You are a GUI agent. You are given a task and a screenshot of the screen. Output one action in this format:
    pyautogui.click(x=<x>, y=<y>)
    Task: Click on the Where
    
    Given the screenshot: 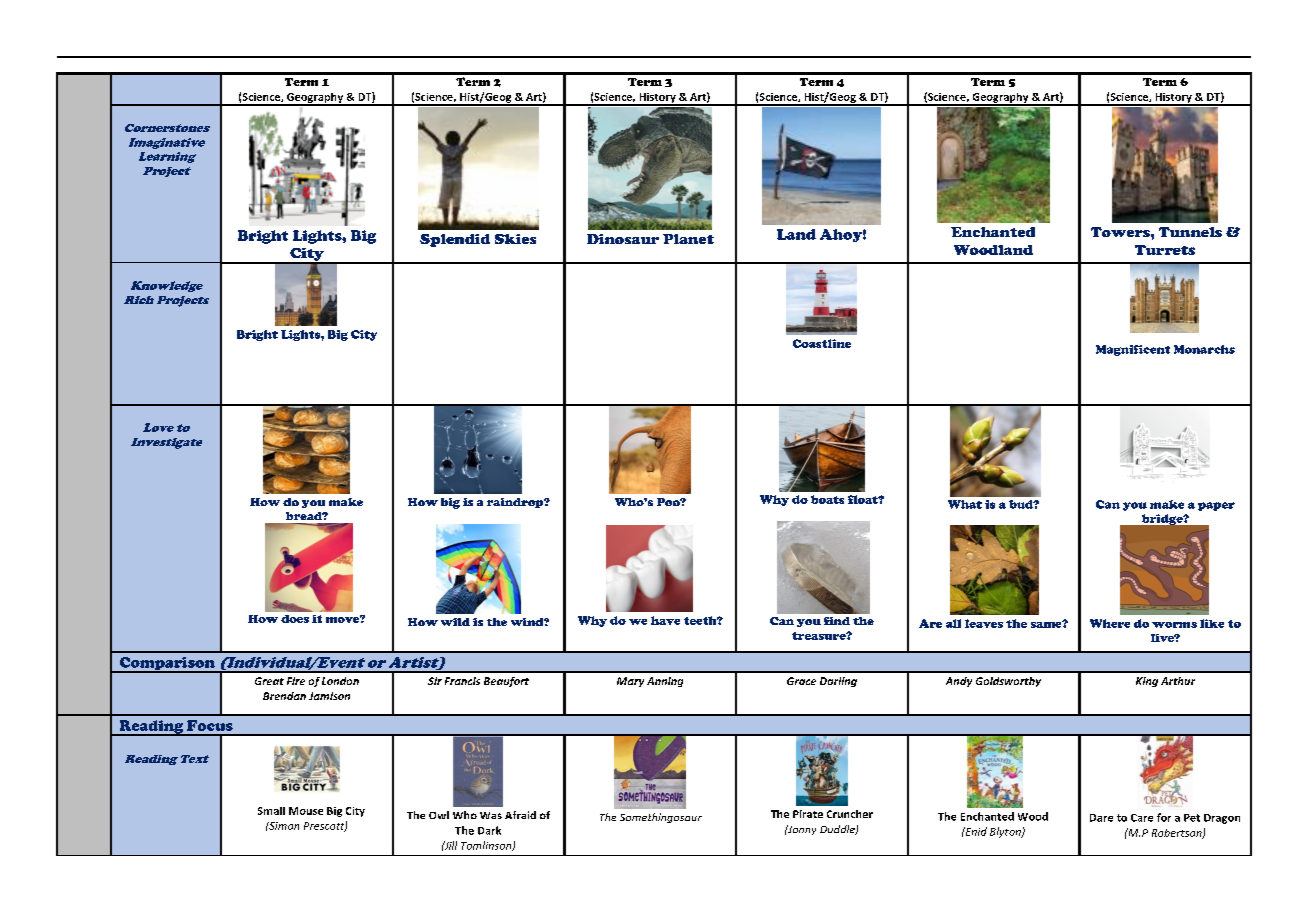 What is the action you would take?
    pyautogui.click(x=1110, y=623)
